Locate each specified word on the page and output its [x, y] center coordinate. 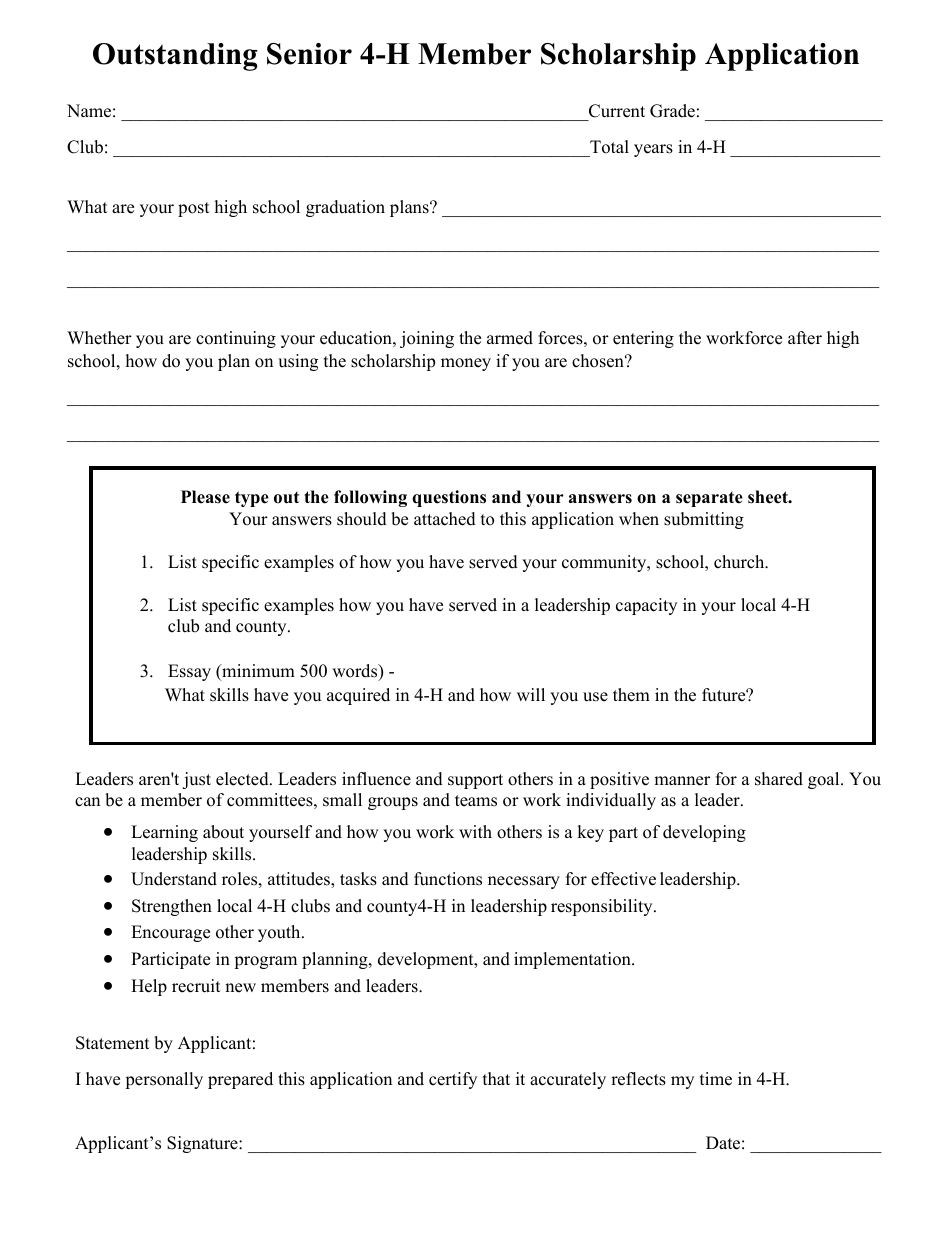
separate [709, 499]
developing [704, 833]
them [631, 695]
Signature [203, 1144]
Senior [309, 54]
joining [427, 339]
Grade [672, 111]
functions [448, 879]
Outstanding [175, 57]
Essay [189, 672]
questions [449, 498]
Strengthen [172, 907]
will [531, 694]
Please [205, 497]
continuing [236, 339]
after [805, 338]
